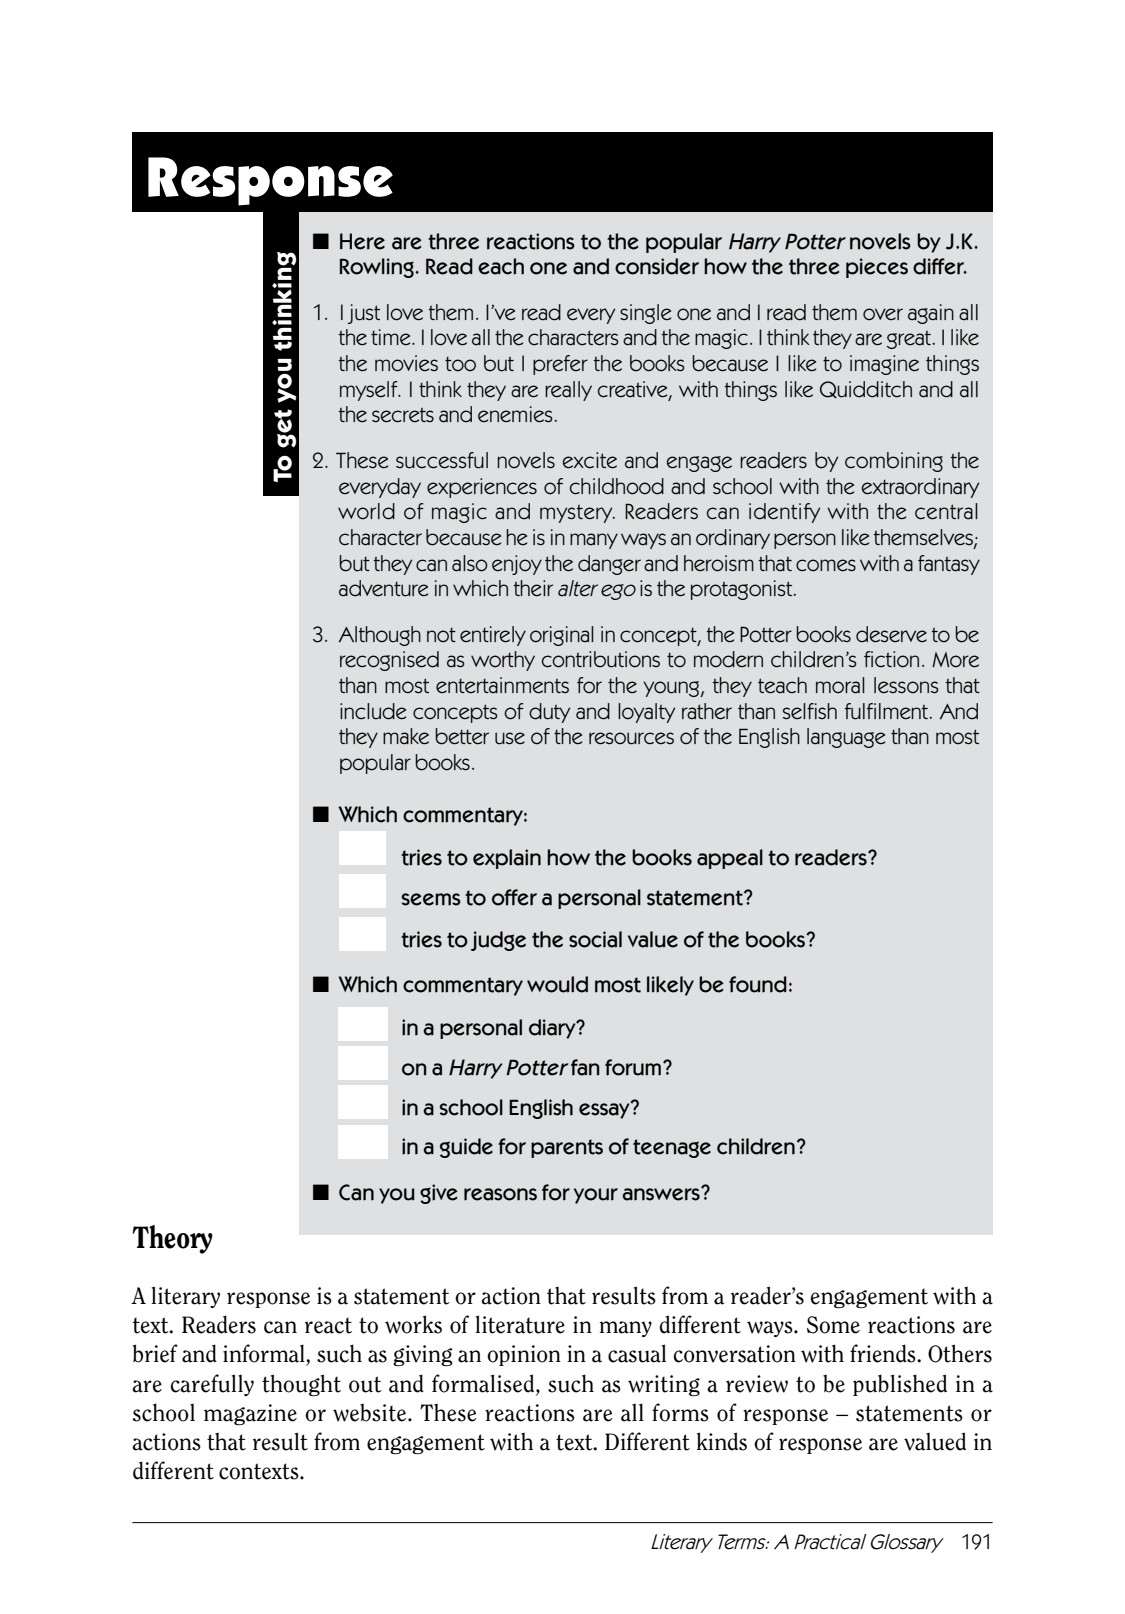 The image size is (1125, 1614). Describe the element at coordinates (362, 241) in the image. I see `Here` at that location.
